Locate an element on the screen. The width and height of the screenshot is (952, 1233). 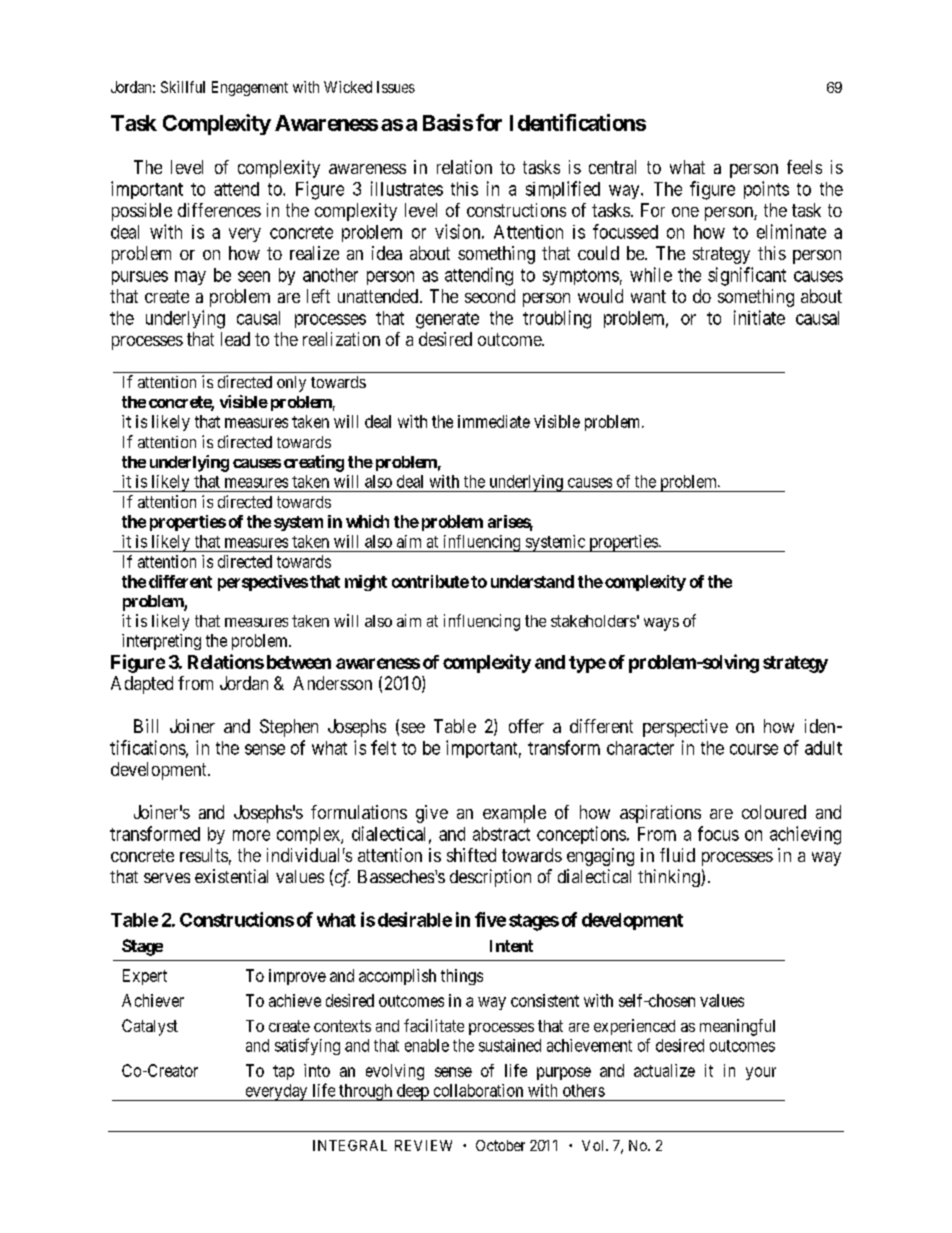
your is located at coordinates (761, 1073).
